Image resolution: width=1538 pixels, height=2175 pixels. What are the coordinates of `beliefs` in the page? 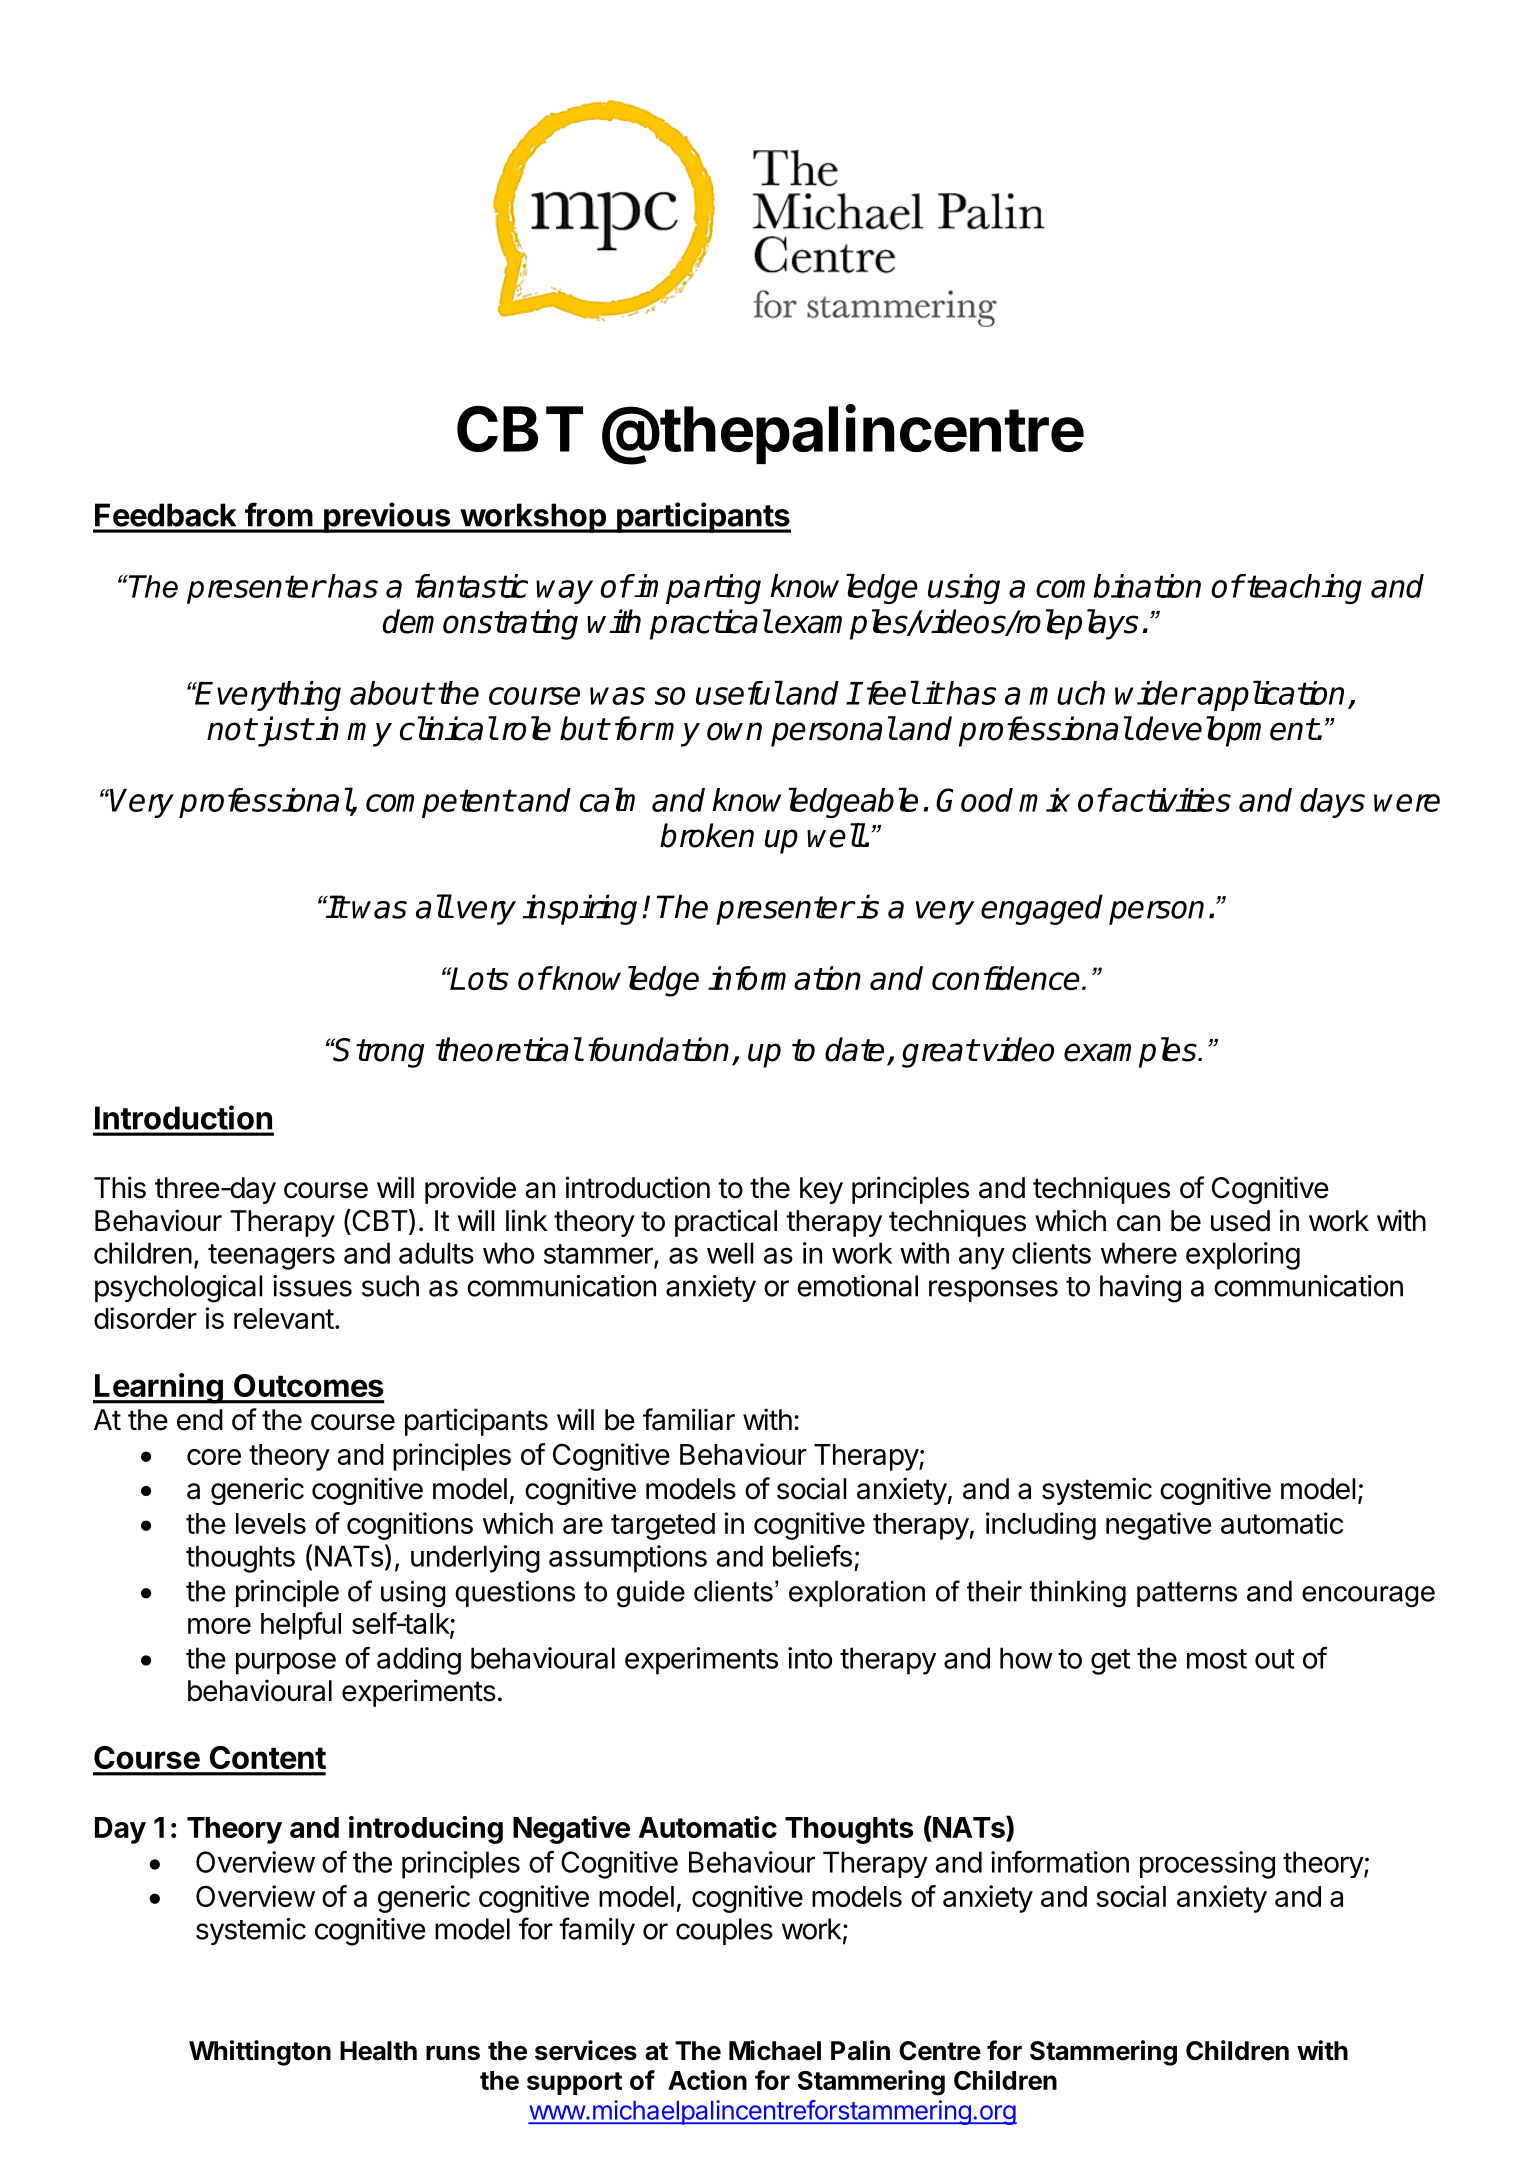 It's located at (812, 1556).
